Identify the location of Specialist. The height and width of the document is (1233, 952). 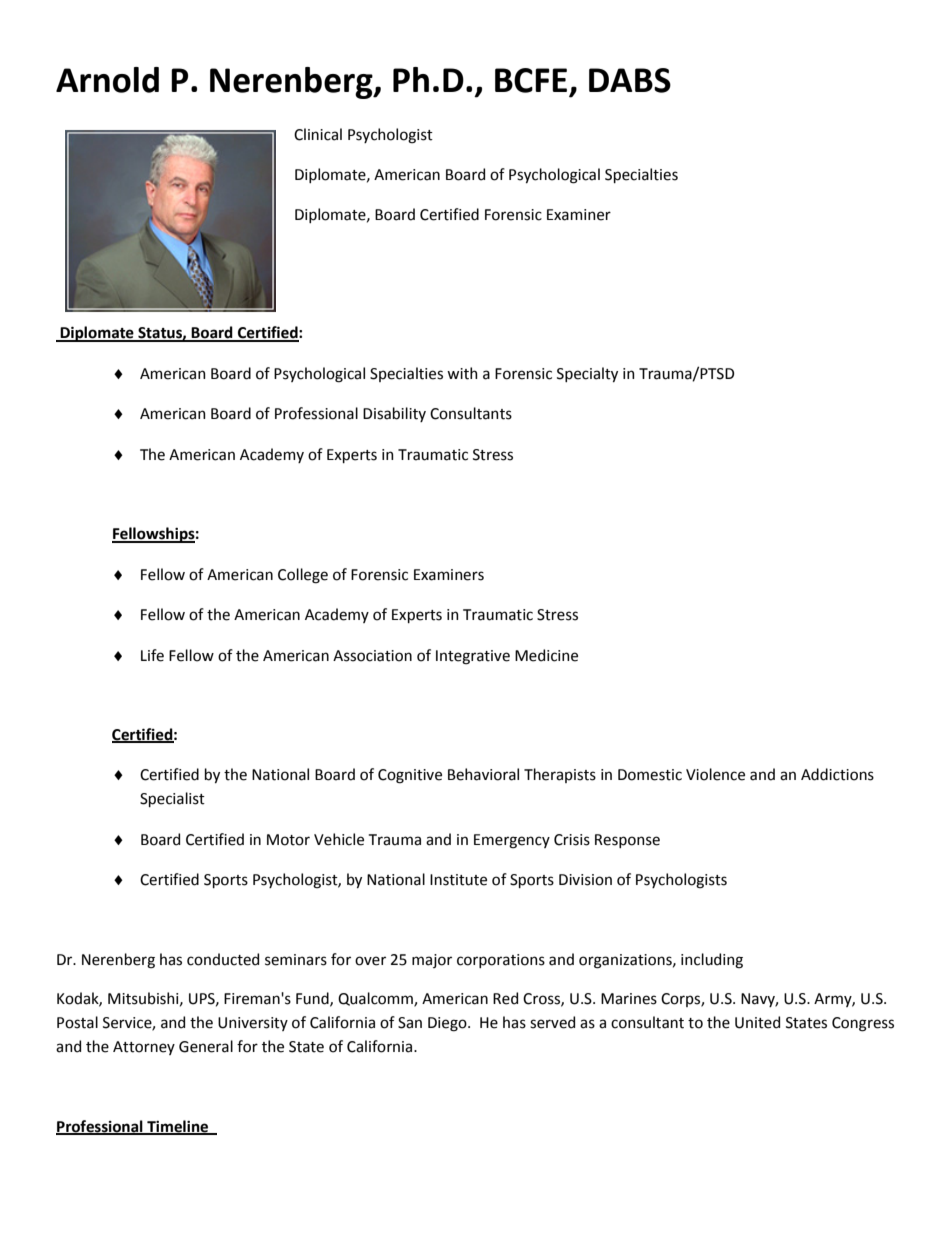
(172, 799).
